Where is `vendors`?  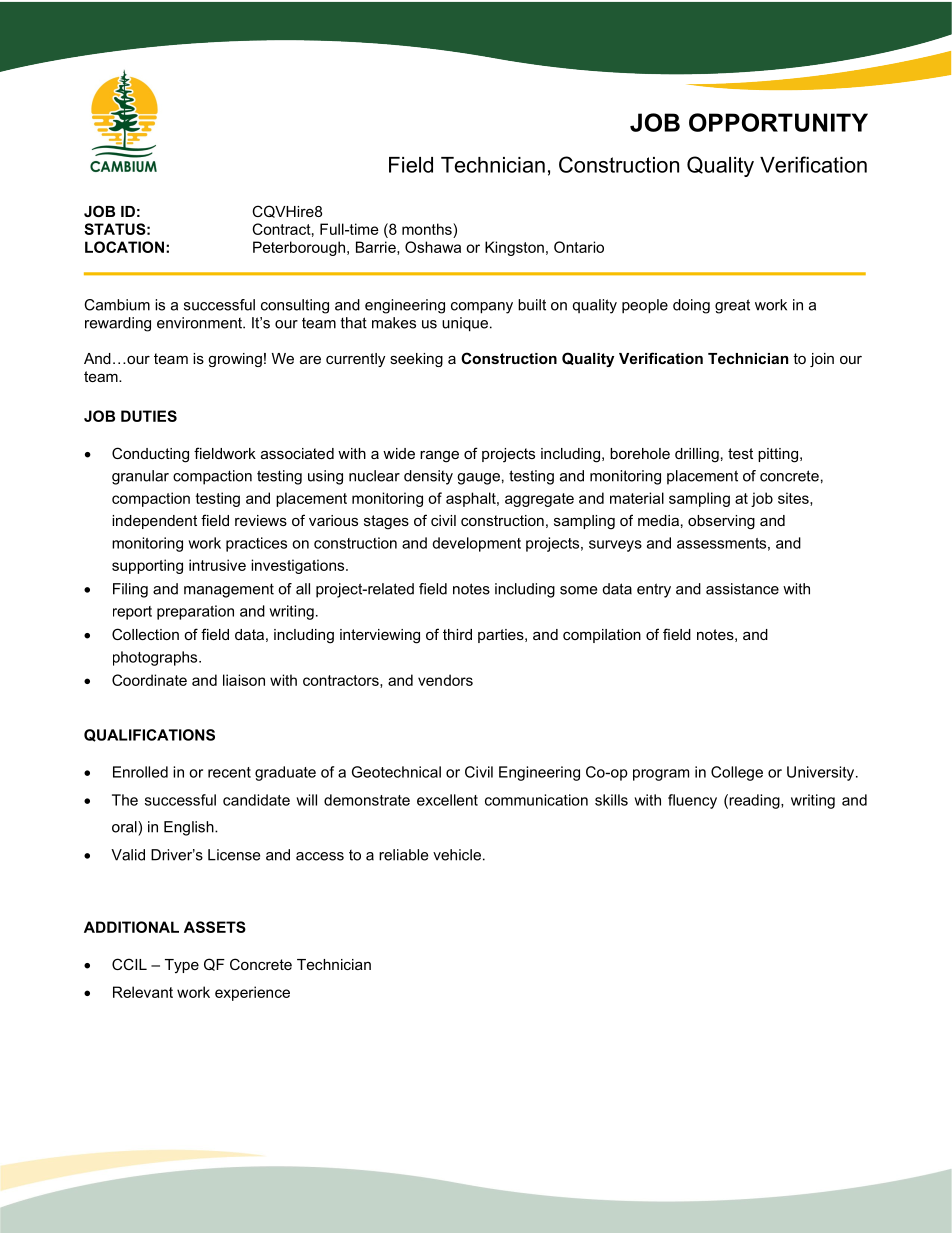
vendors is located at coordinates (445, 680).
